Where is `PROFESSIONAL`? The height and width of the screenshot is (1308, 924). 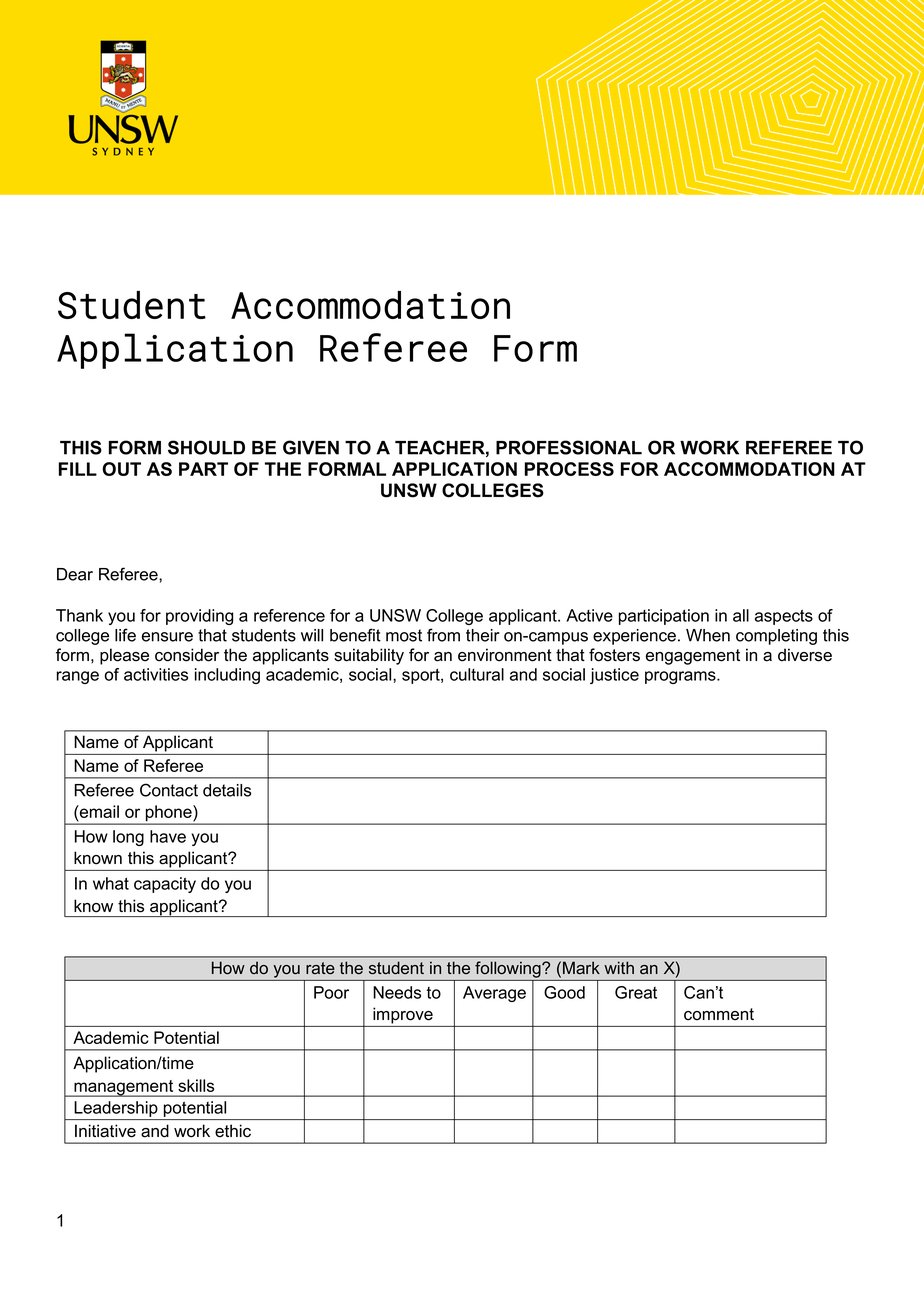 PROFESSIONAL is located at coordinates (569, 447).
